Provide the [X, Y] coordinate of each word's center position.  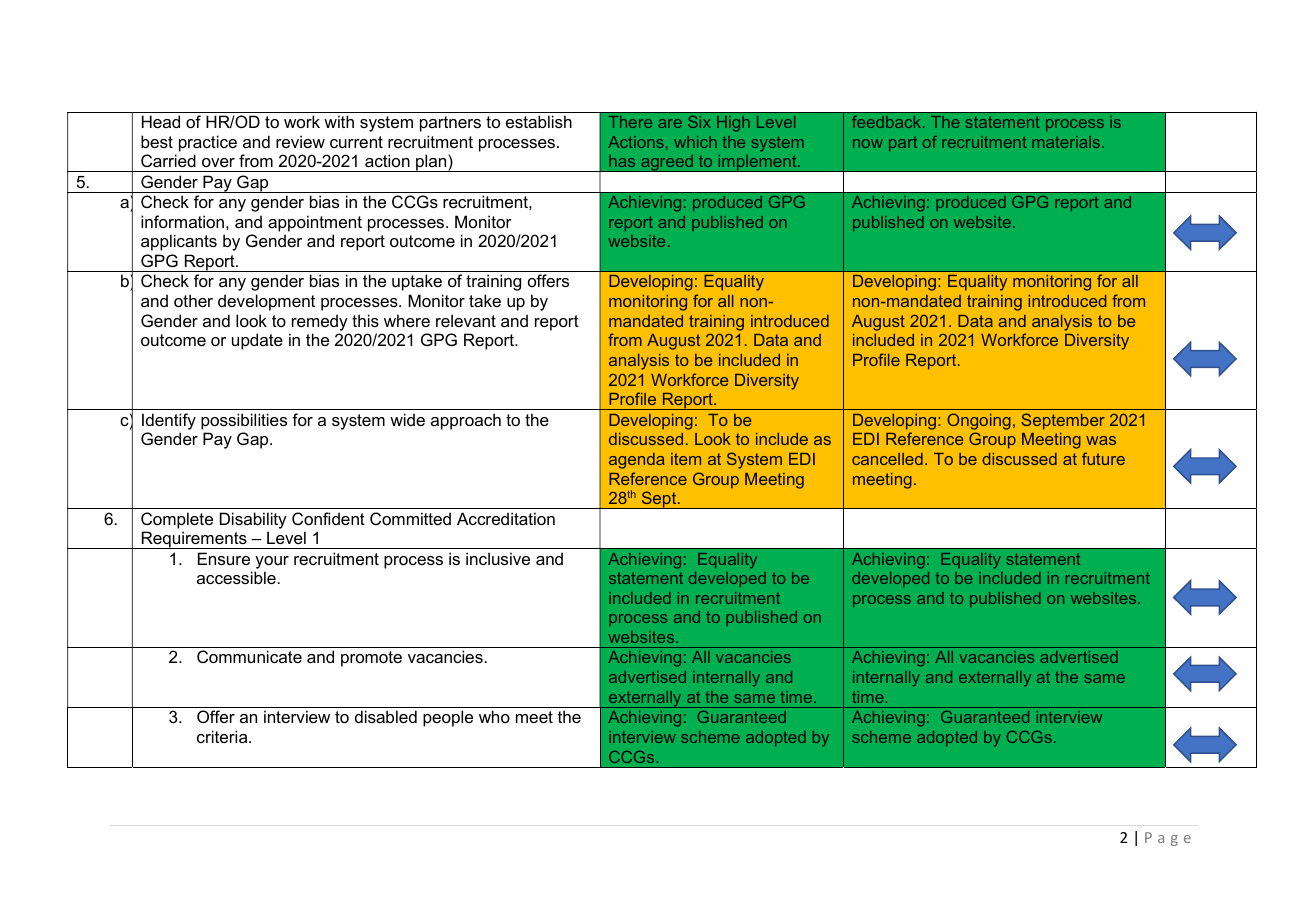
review [300, 141]
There [630, 122]
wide [407, 419]
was [1101, 440]
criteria [223, 736]
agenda [637, 461]
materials [1067, 142]
